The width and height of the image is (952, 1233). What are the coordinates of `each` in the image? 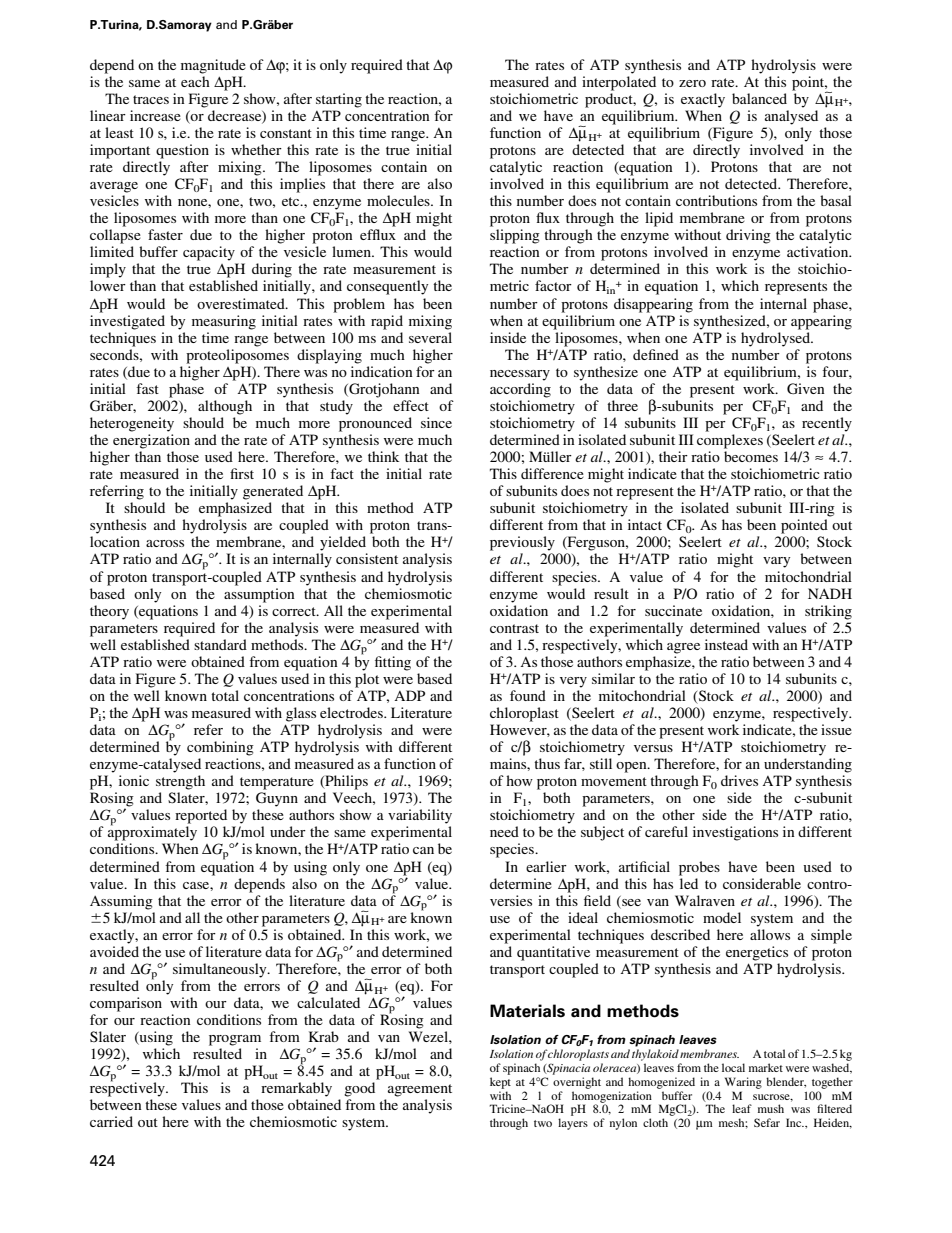 It's located at (195, 81).
